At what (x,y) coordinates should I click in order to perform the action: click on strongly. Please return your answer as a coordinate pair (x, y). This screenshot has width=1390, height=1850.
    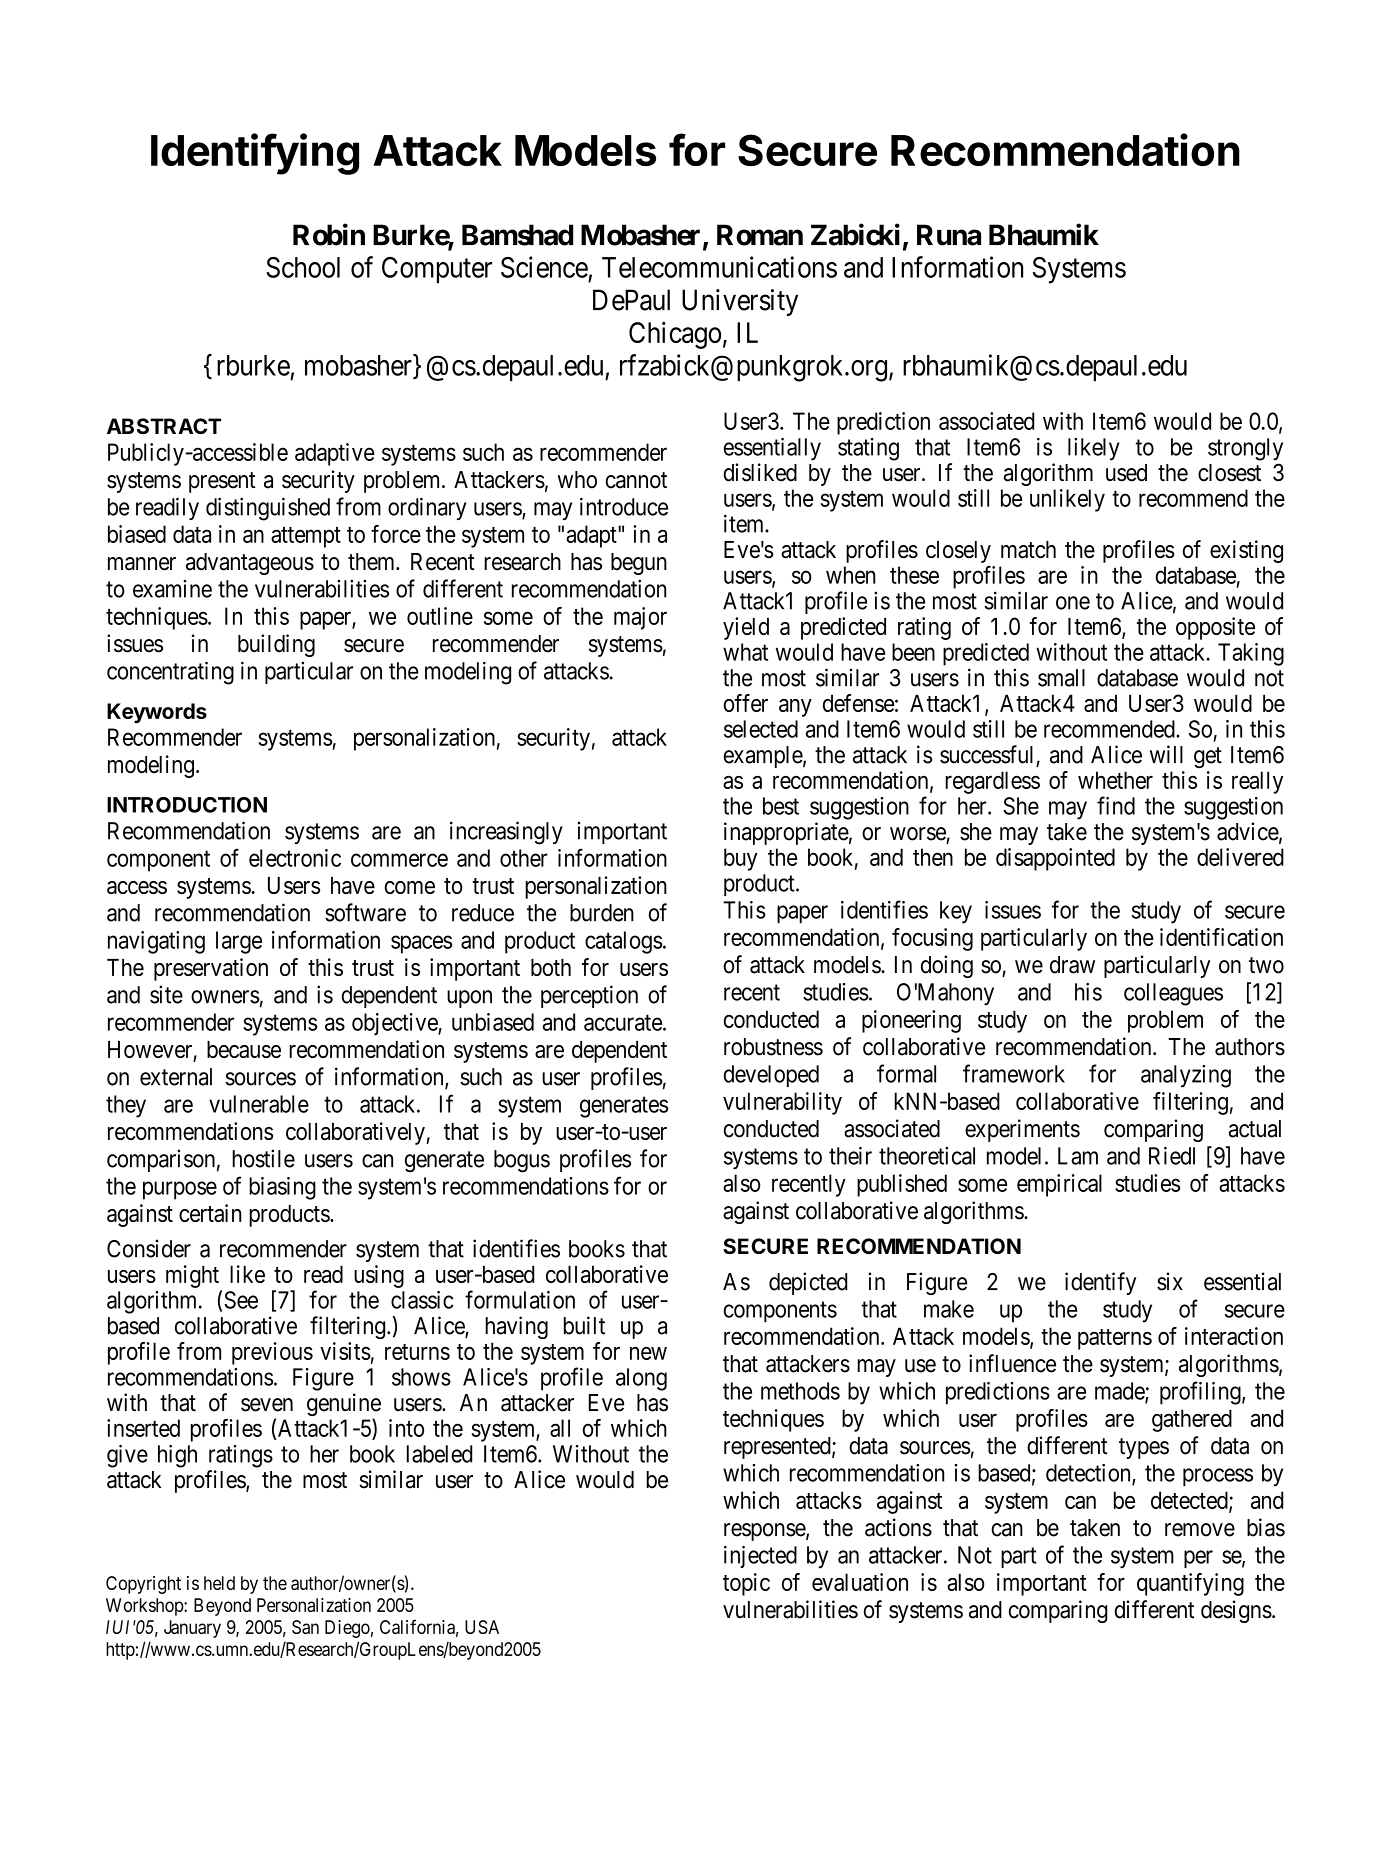
    Looking at the image, I should click on (1245, 449).
